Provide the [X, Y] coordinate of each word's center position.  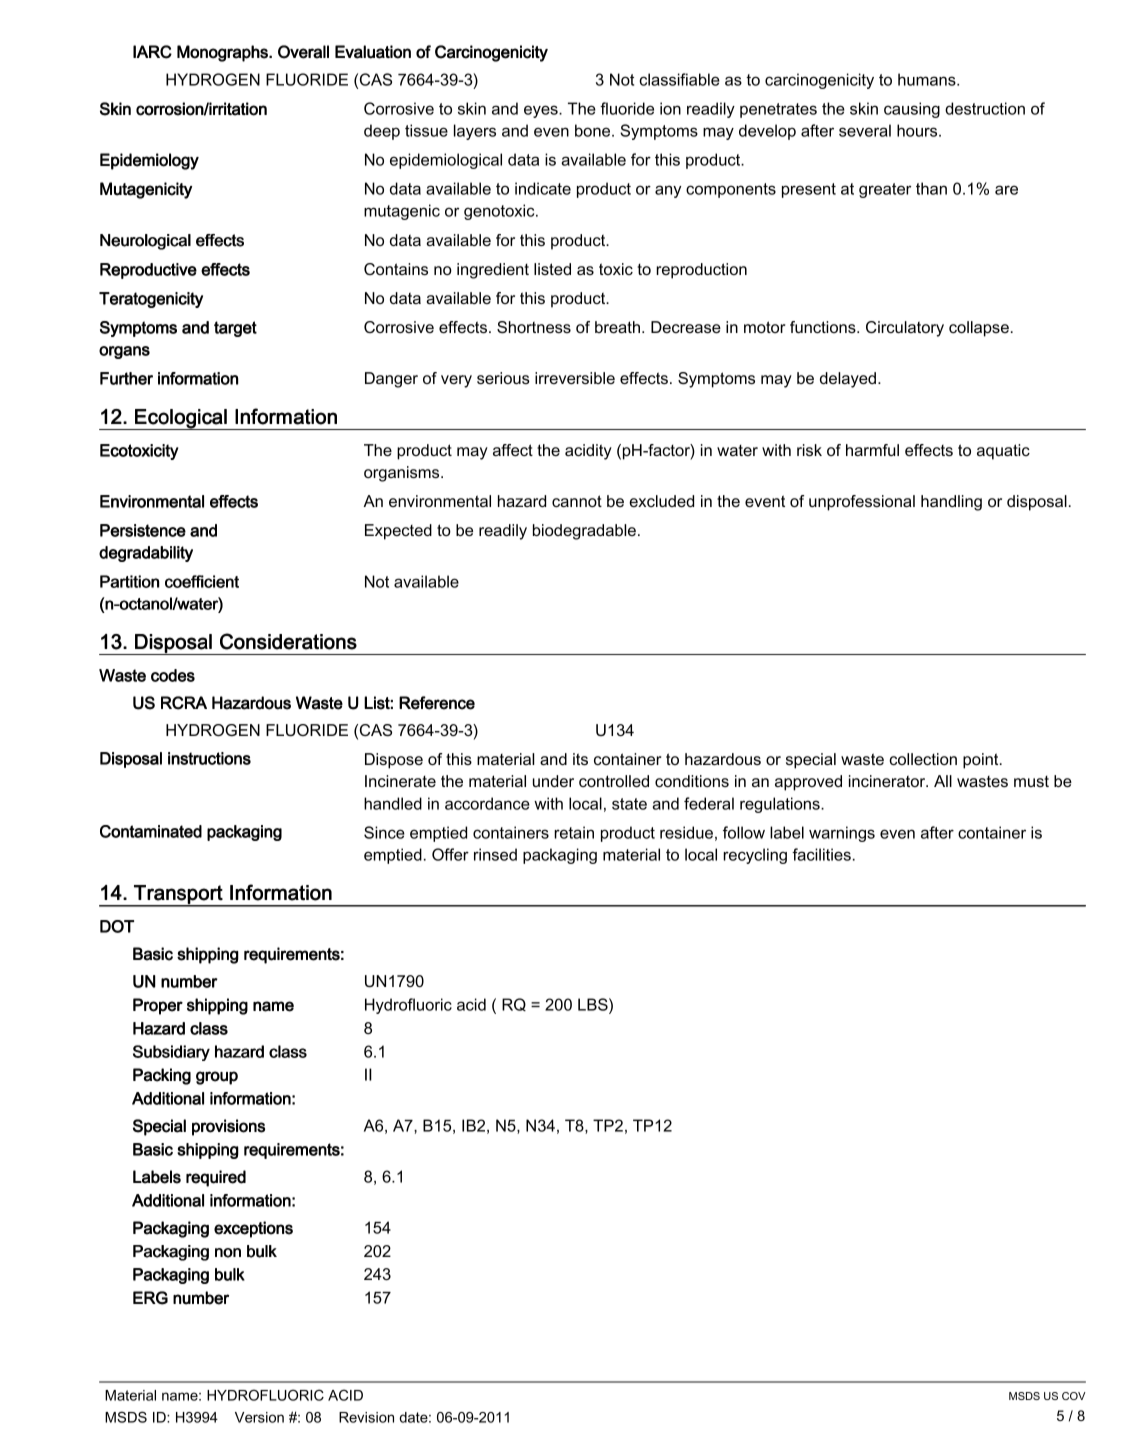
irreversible [575, 378]
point [982, 761]
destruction [985, 108]
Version [259, 1417]
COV [1074, 1396]
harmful [872, 450]
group [217, 1078]
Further [126, 378]
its [580, 759]
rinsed [495, 854]
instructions [209, 758]
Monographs [223, 53]
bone [594, 130]
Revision [366, 1417]
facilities [821, 854]
